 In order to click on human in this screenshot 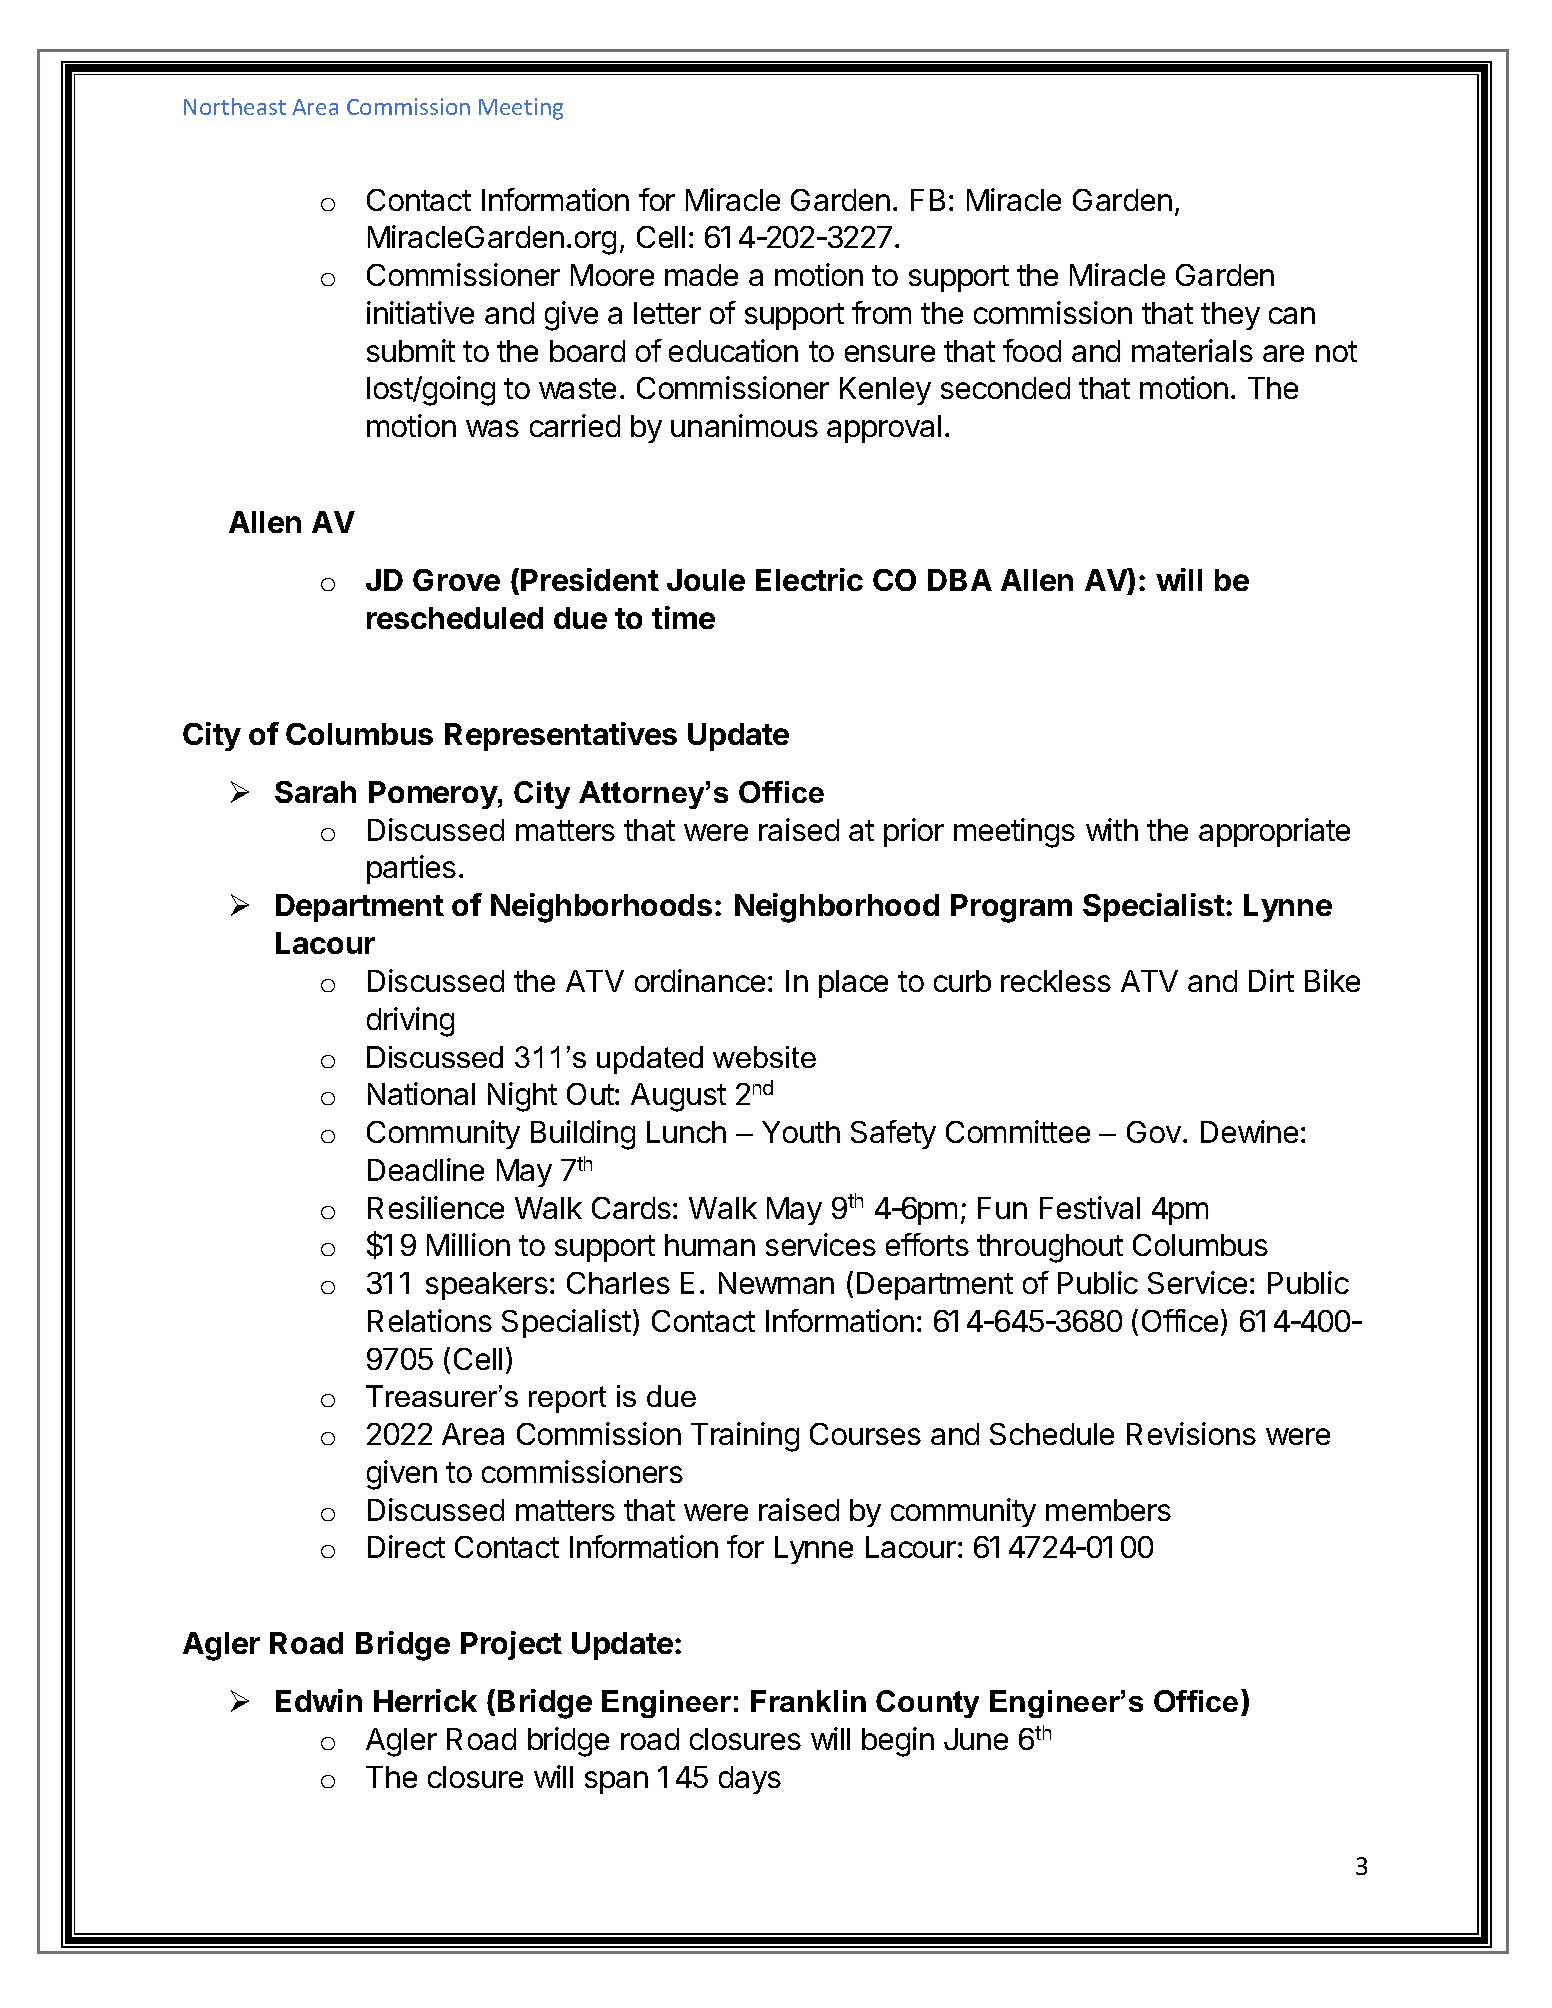, I will do `click(710, 1245)`.
